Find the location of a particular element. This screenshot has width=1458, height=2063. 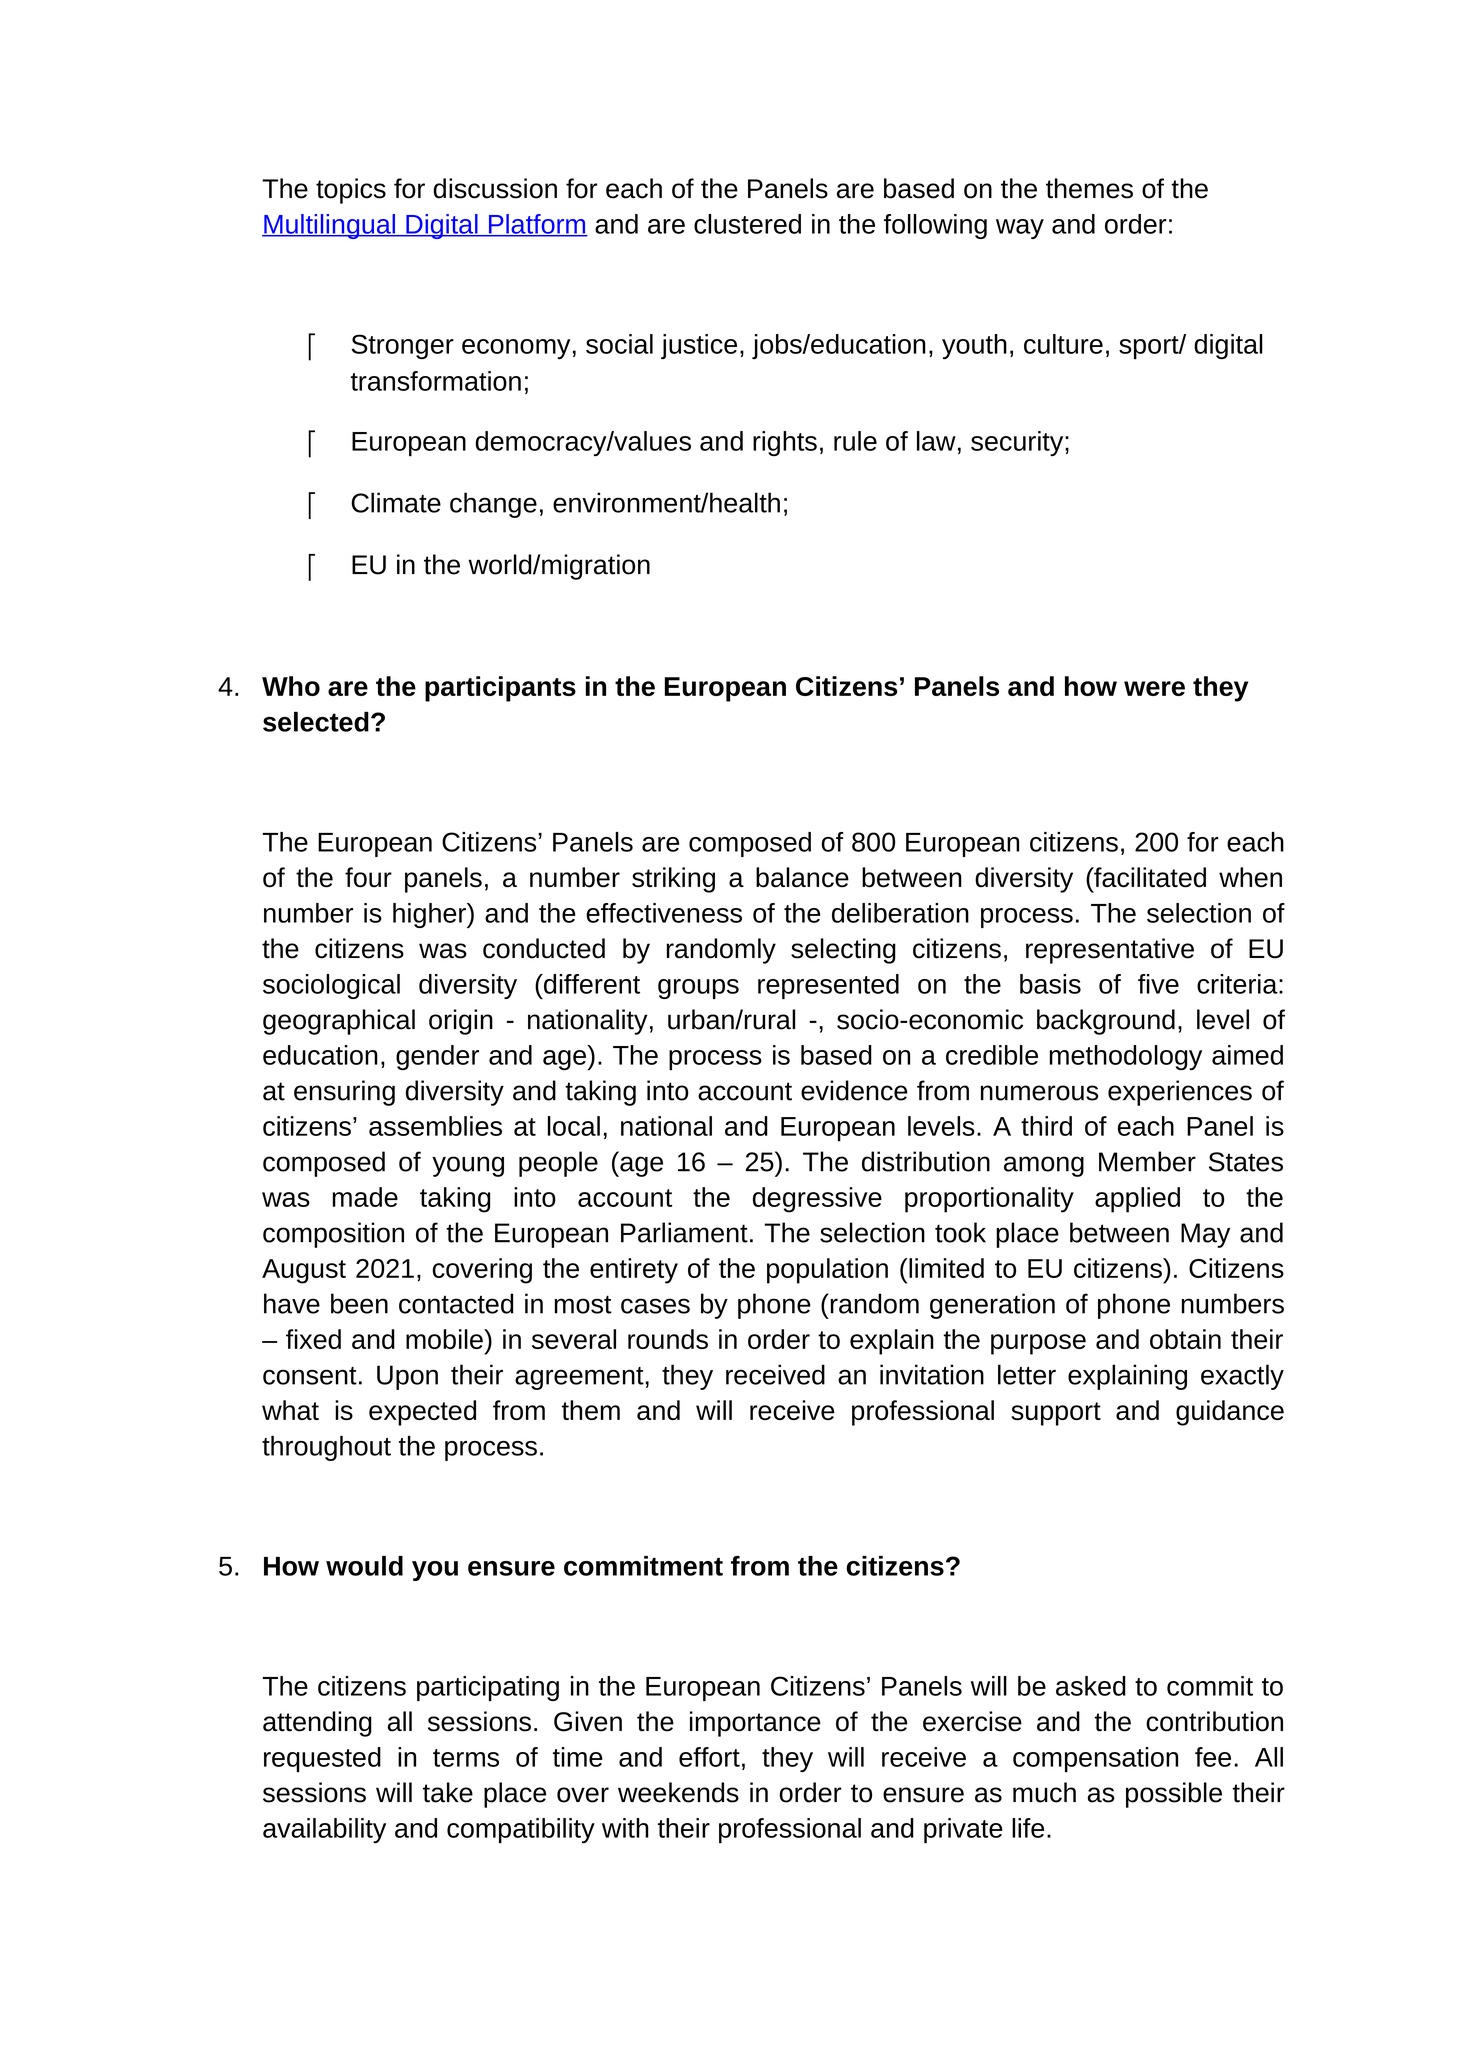

participants is located at coordinates (500, 689).
